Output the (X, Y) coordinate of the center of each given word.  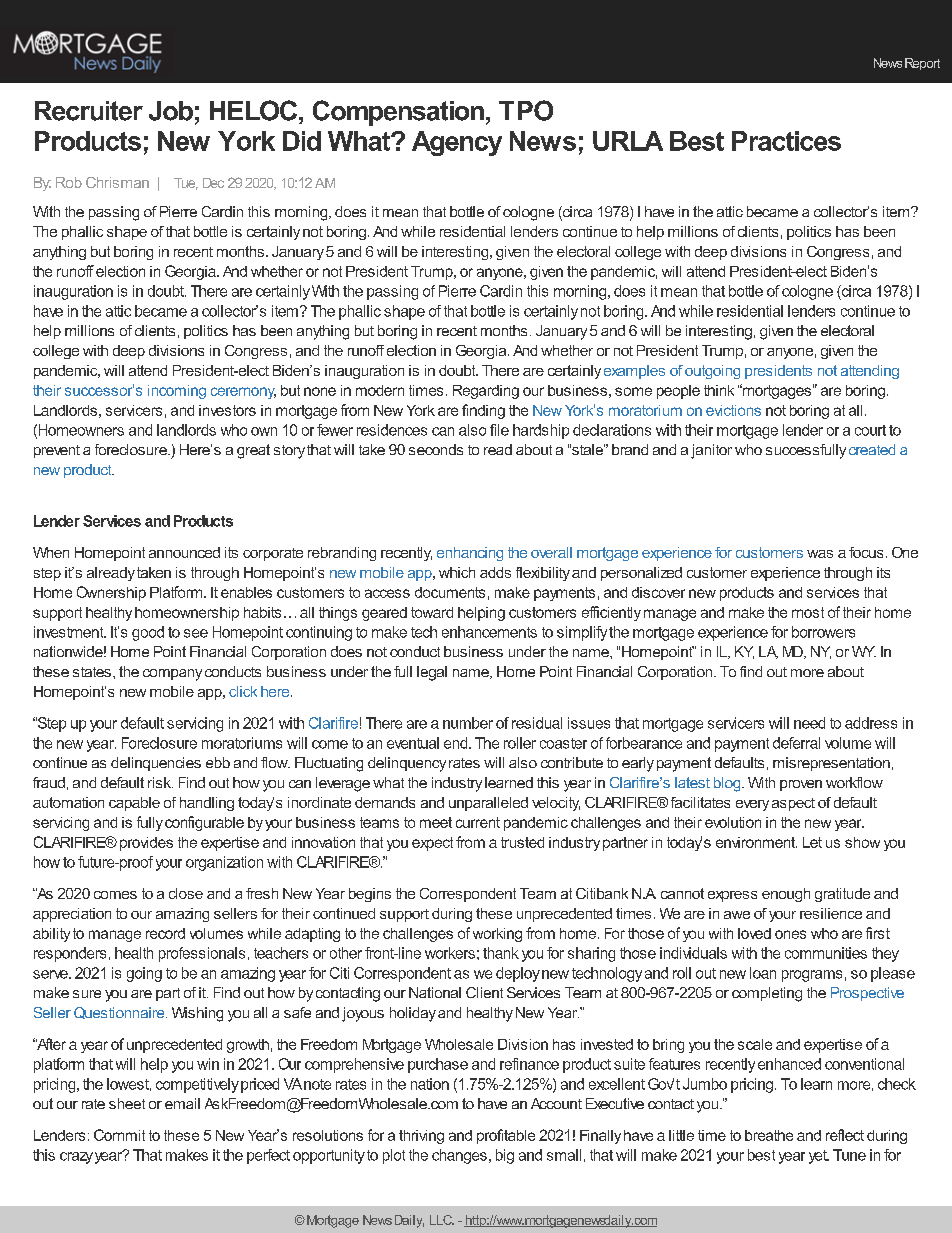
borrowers (823, 632)
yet (819, 1157)
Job (171, 111)
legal (432, 673)
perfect (268, 1156)
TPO (526, 110)
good (148, 633)
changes (459, 1156)
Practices (786, 141)
